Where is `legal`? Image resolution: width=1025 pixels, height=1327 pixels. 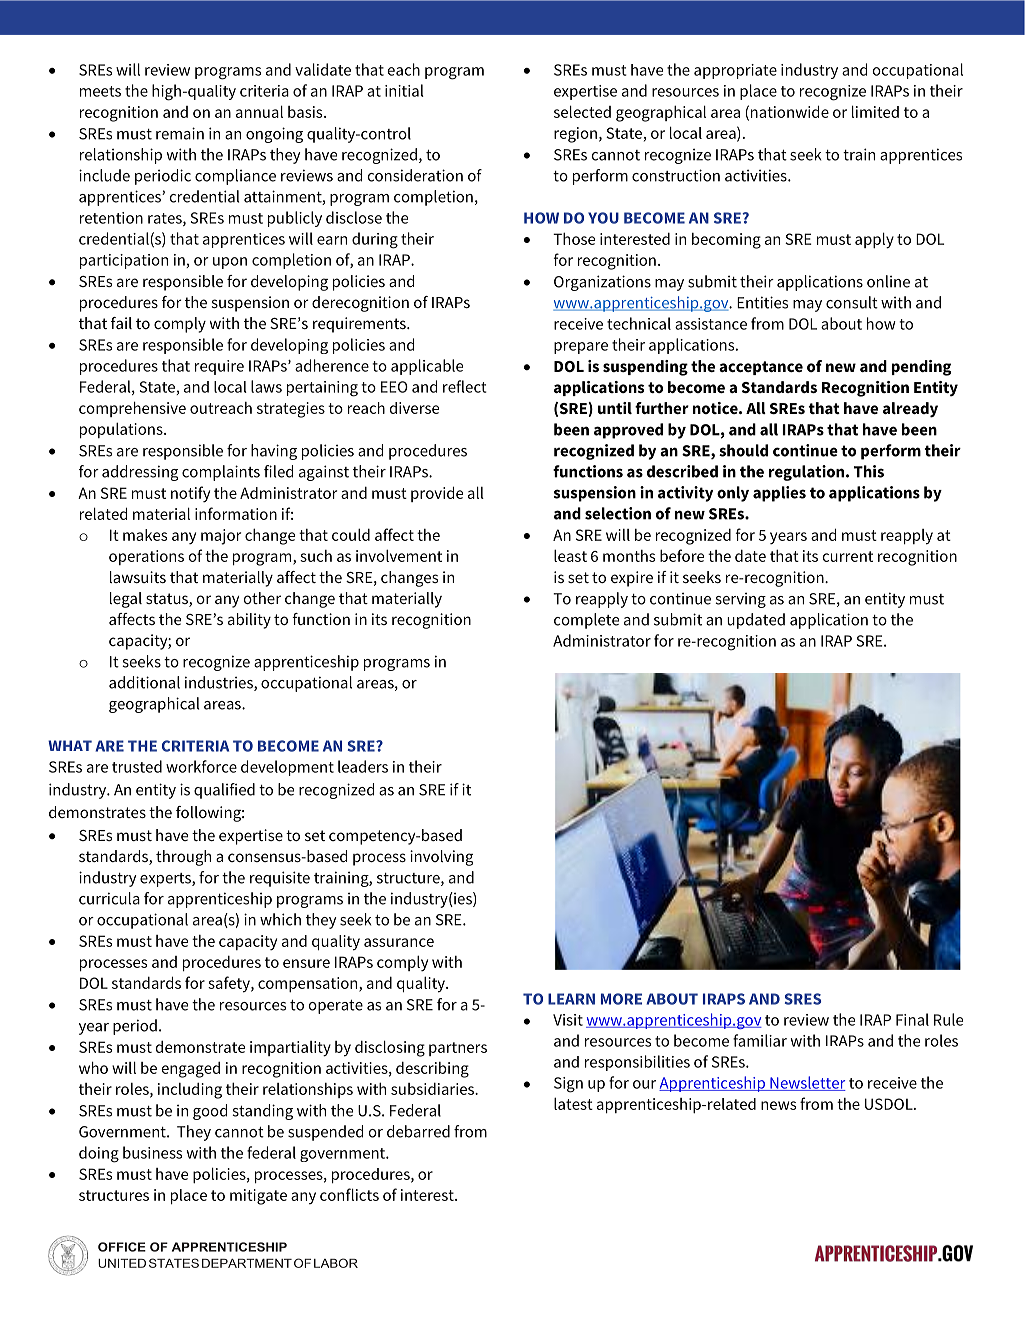
legal is located at coordinates (126, 600).
